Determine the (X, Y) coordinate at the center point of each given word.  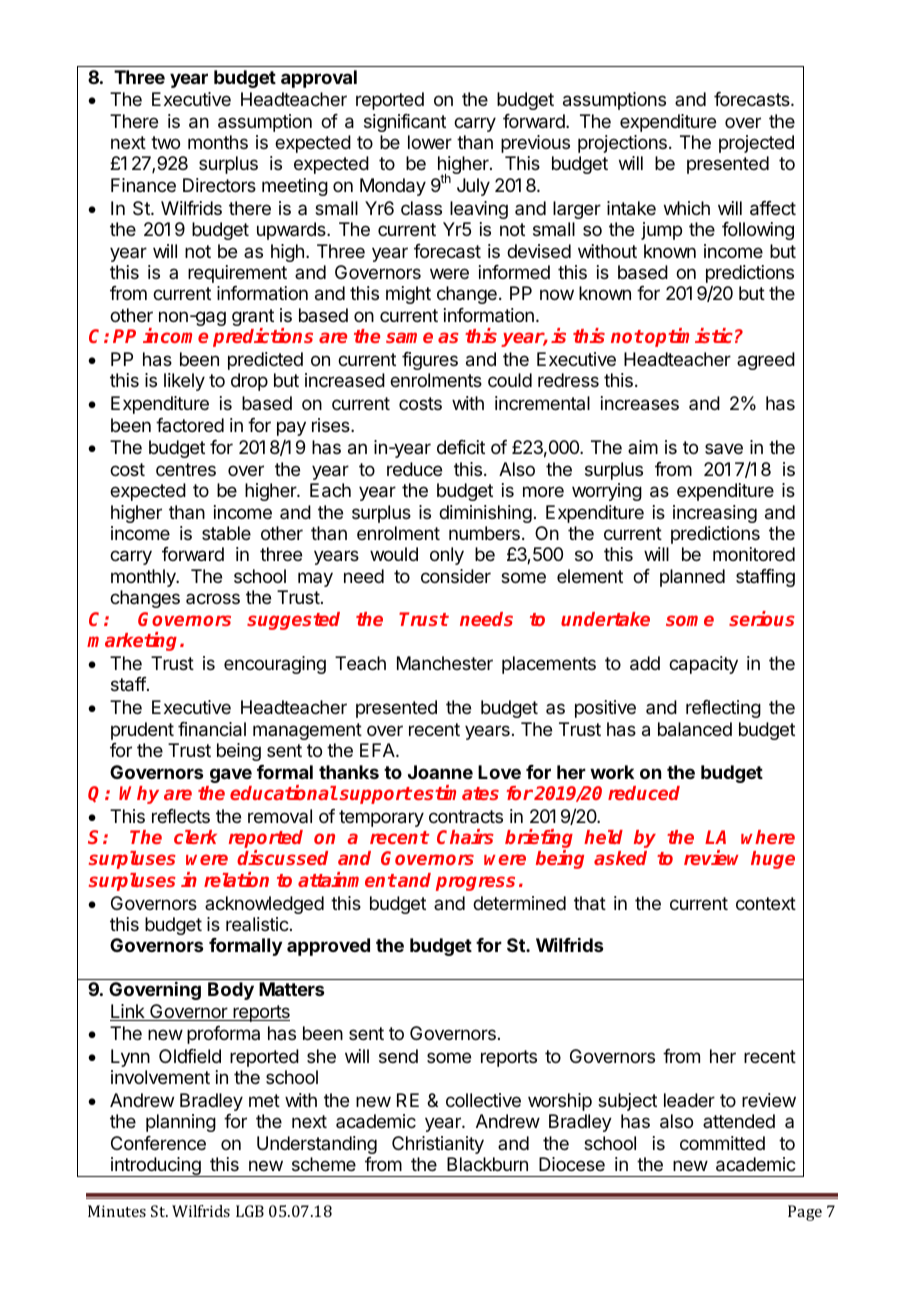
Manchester (445, 663)
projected (756, 144)
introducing (156, 1167)
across (213, 598)
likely (184, 382)
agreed (766, 361)
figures (430, 361)
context (766, 903)
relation (236, 879)
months (218, 142)
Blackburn (487, 1164)
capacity (703, 665)
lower (430, 142)
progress (475, 883)
